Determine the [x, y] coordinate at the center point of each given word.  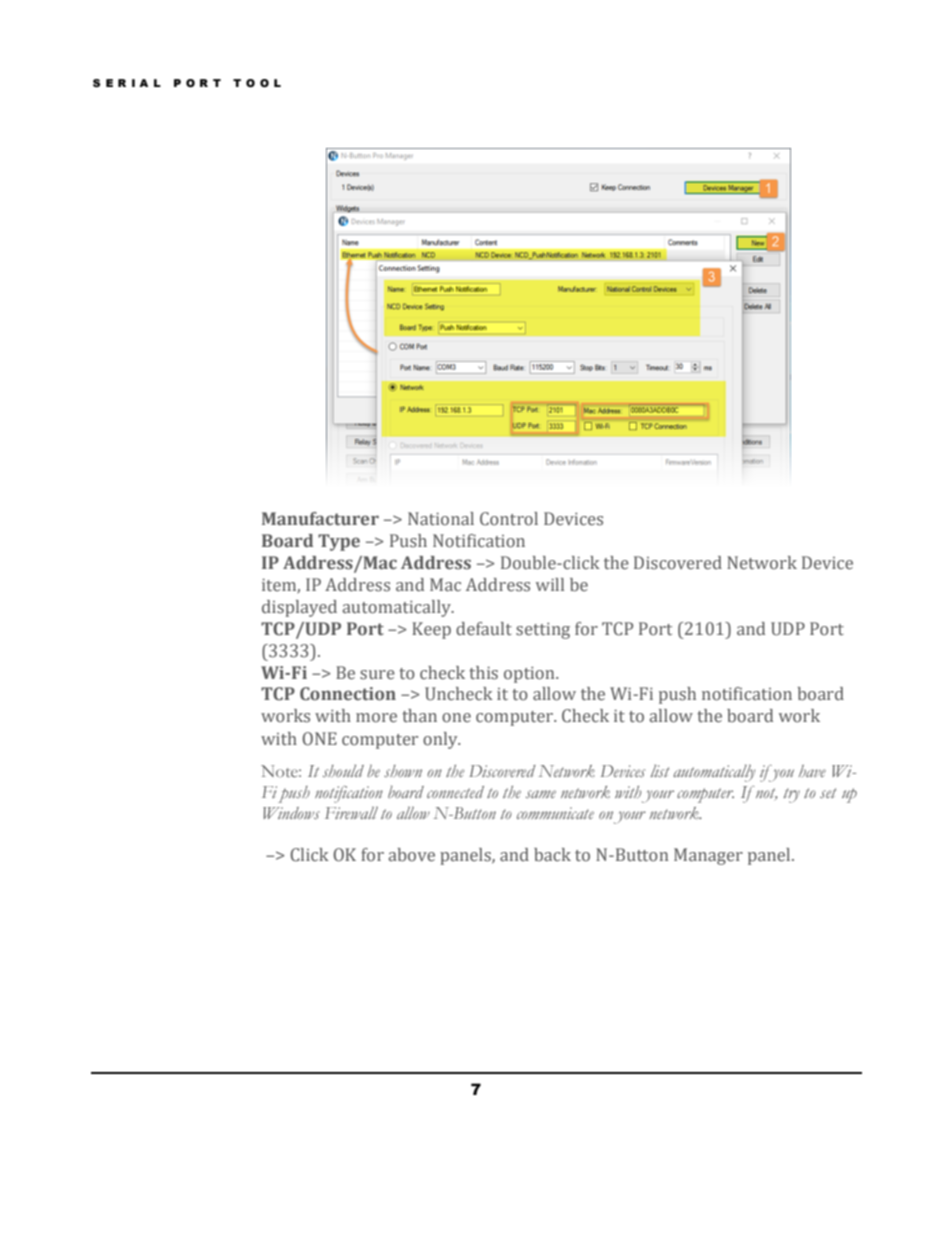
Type [339, 542]
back [552, 854]
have [812, 771]
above [412, 855]
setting [543, 631]
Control [509, 519]
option [530, 675]
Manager [708, 856]
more [376, 718]
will [550, 584]
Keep [431, 630]
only [441, 740]
